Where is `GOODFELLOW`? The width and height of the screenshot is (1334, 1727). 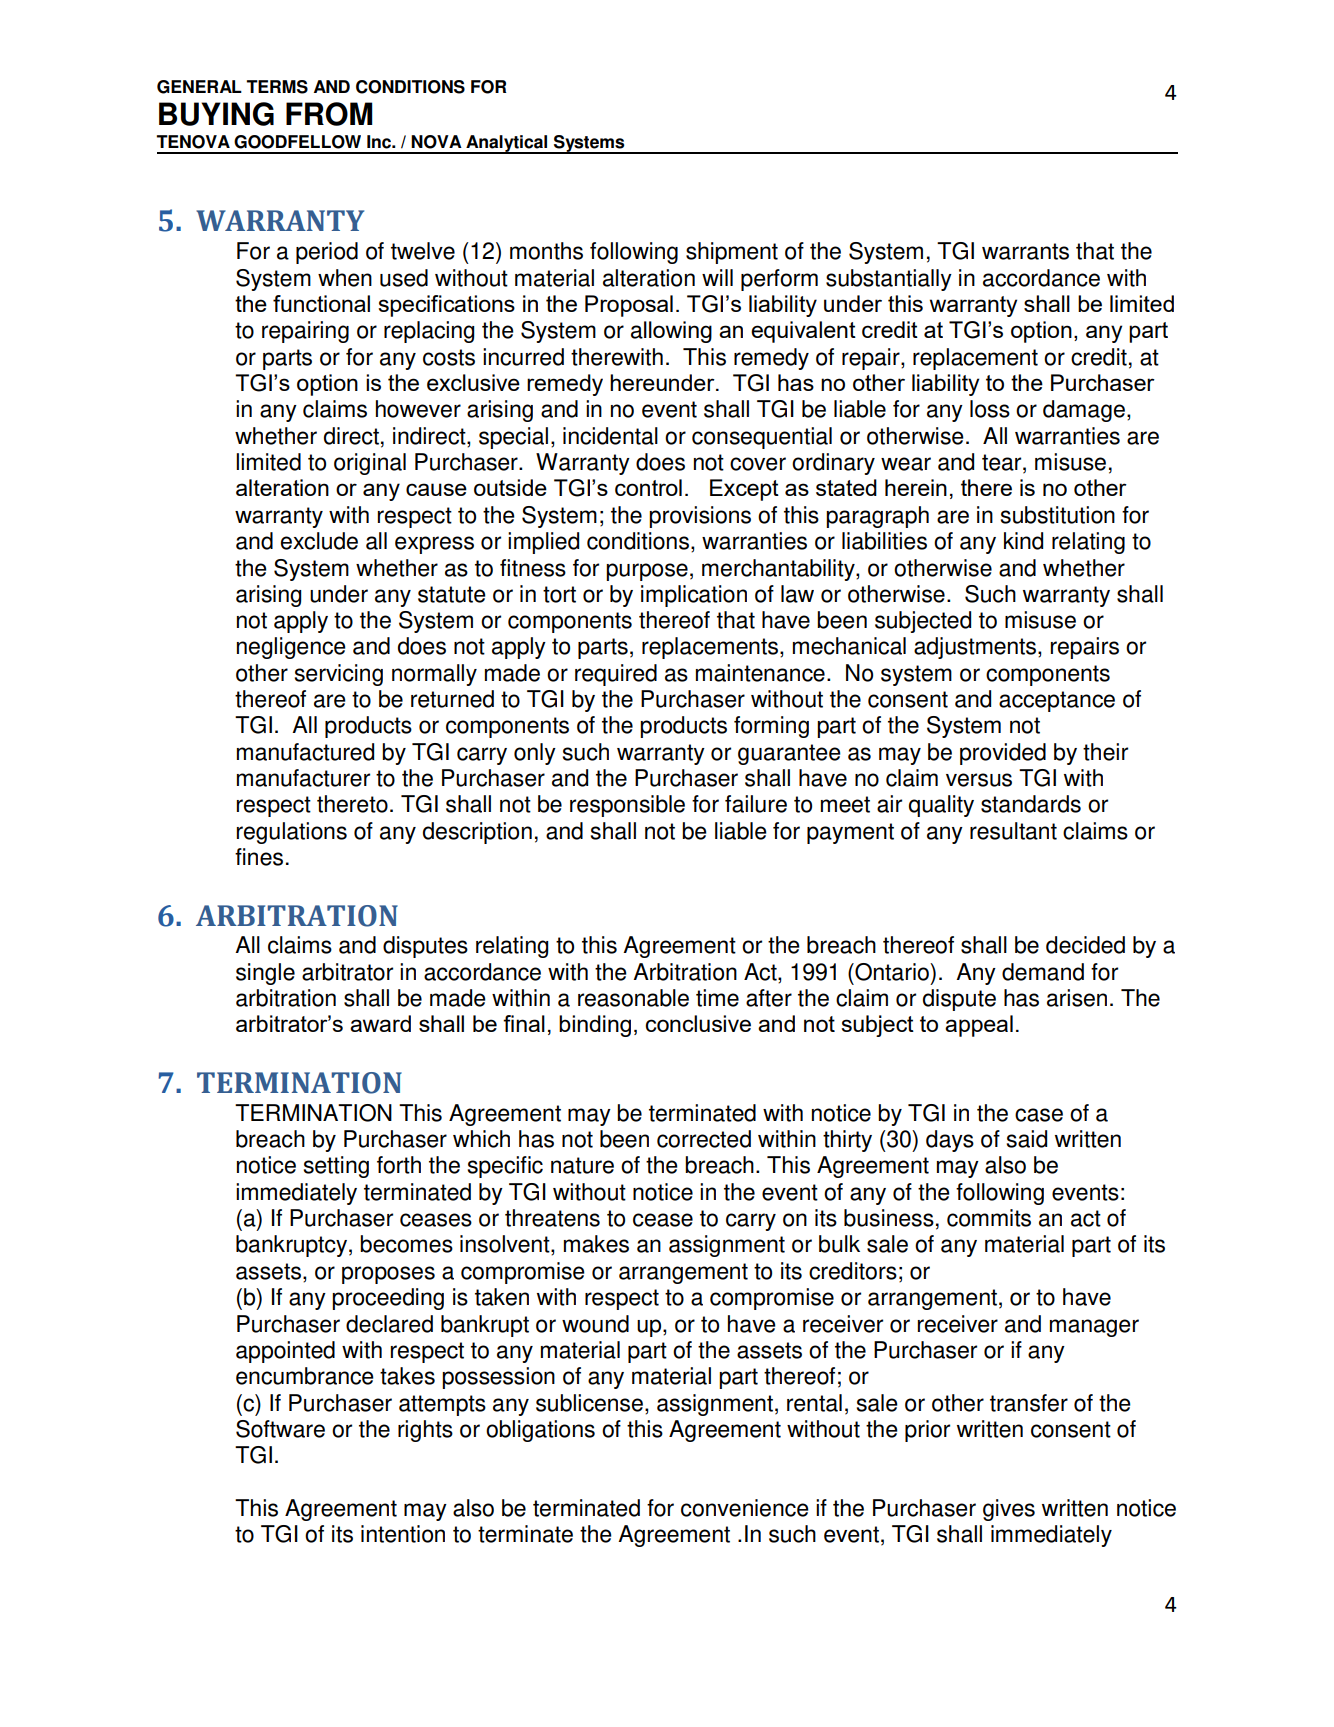 GOODFELLOW is located at coordinates (297, 142).
